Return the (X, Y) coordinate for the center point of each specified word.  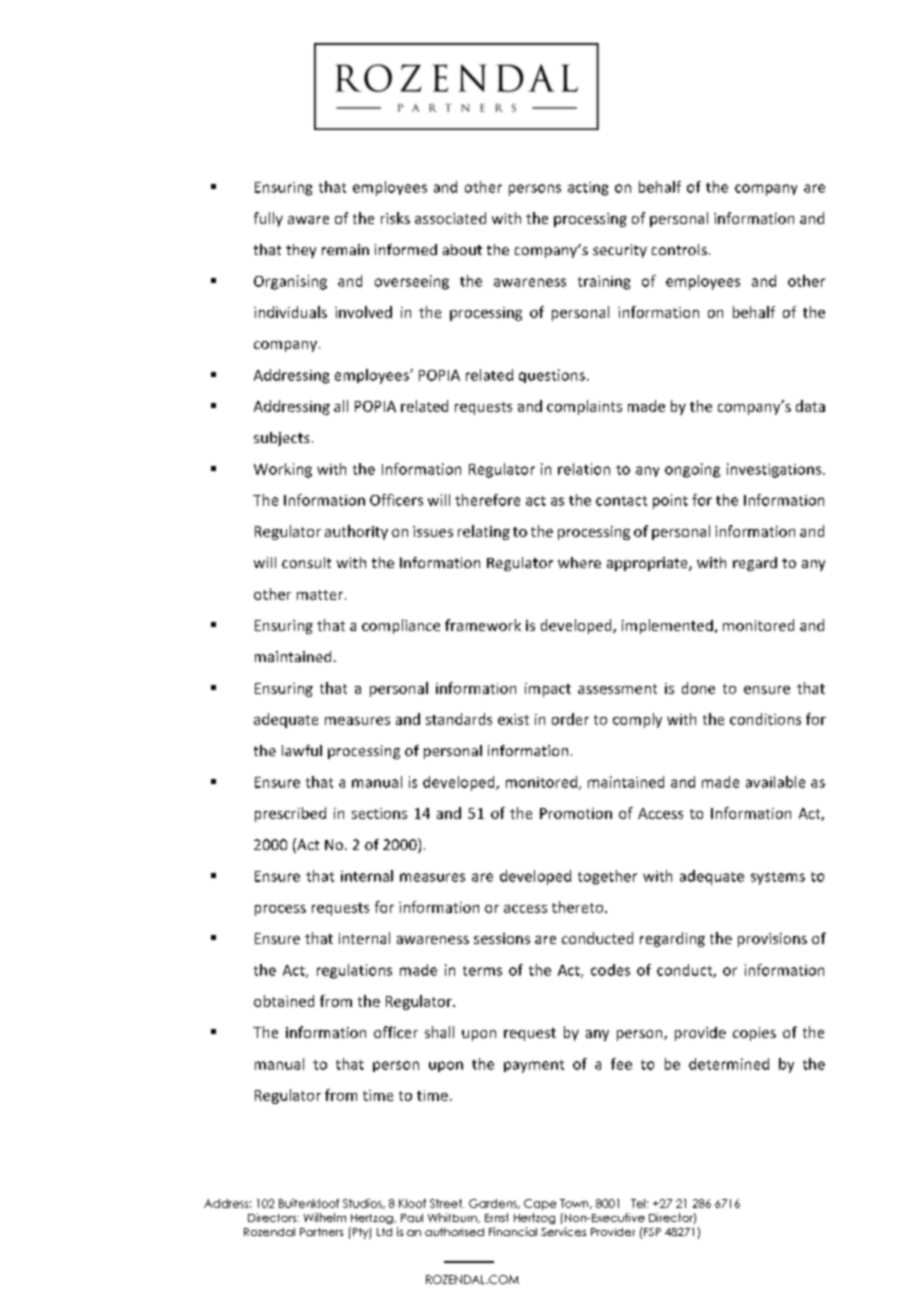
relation (584, 469)
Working (283, 470)
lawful (302, 750)
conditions (765, 719)
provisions (772, 940)
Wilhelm (325, 1217)
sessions (502, 938)
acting (588, 189)
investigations (774, 470)
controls (679, 249)
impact (548, 690)
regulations (354, 971)
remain (345, 249)
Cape (540, 1204)
